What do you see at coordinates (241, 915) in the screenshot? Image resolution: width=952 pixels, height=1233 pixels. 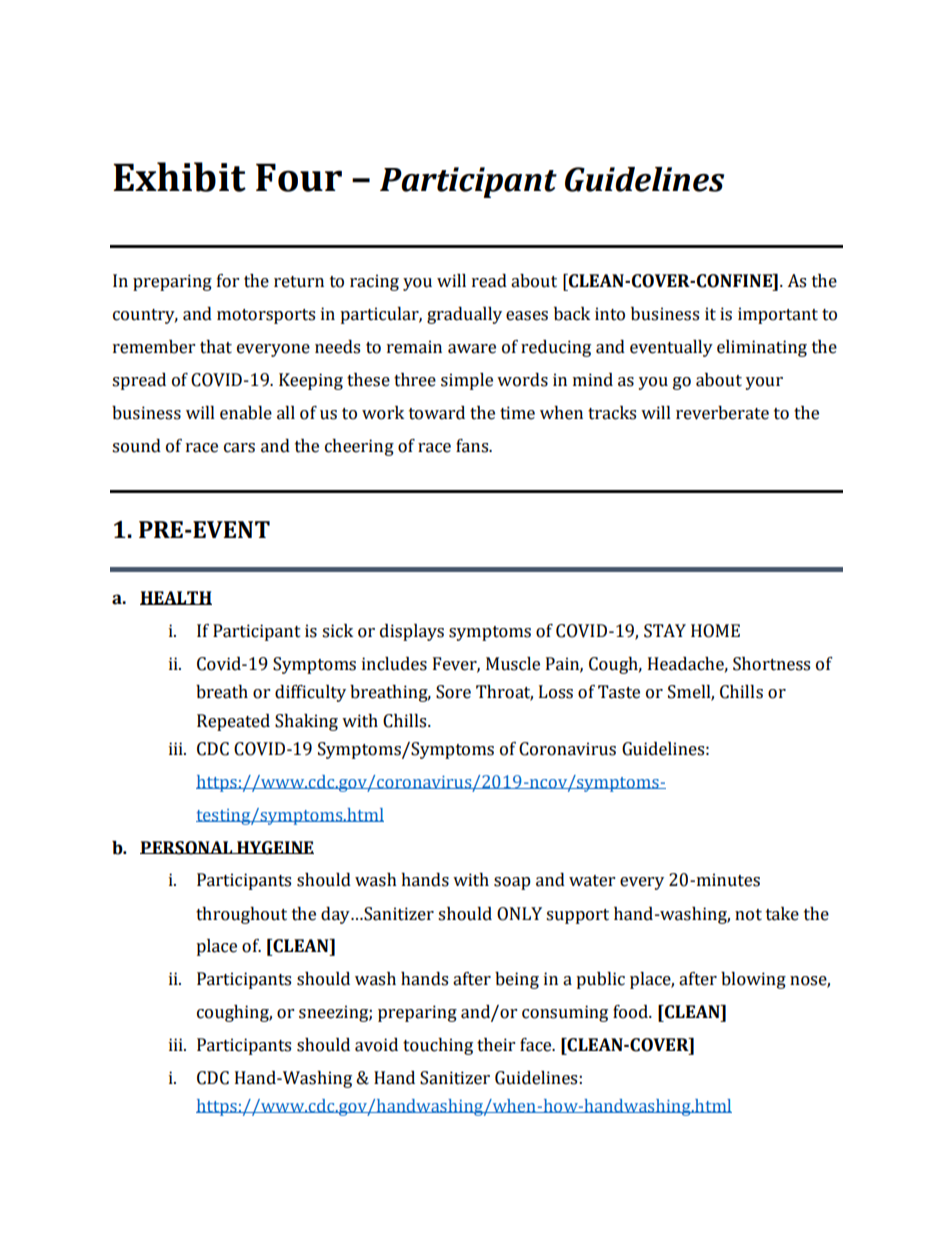 I see `throughout` at bounding box center [241, 915].
